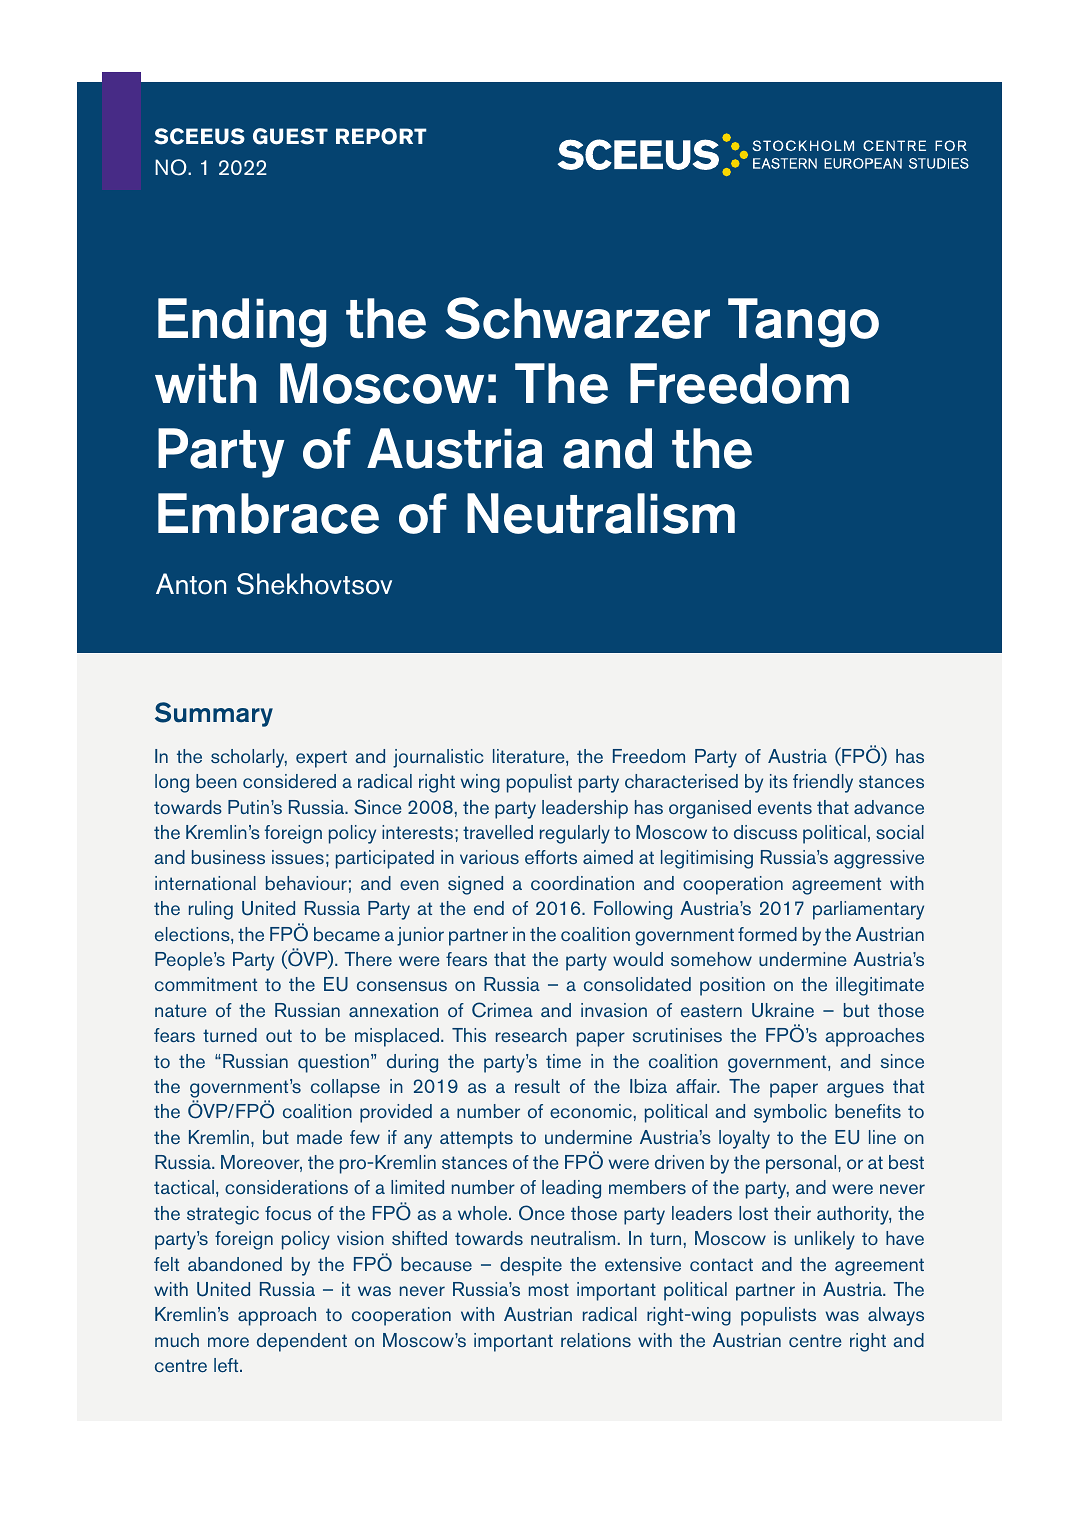  Describe the element at coordinates (896, 1316) in the image. I see `always` at that location.
